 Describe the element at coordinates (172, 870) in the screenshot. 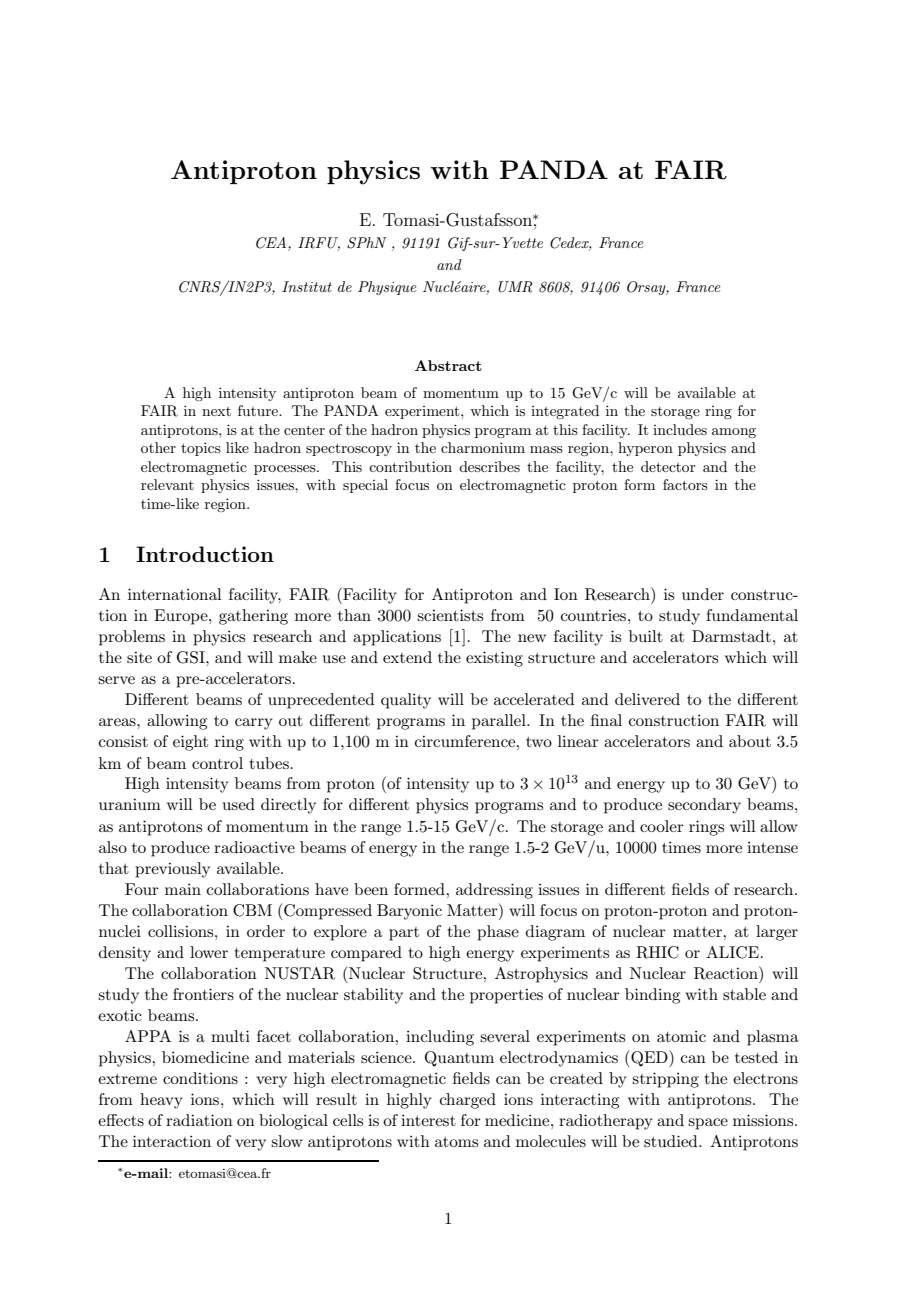

I see `previously` at that location.
